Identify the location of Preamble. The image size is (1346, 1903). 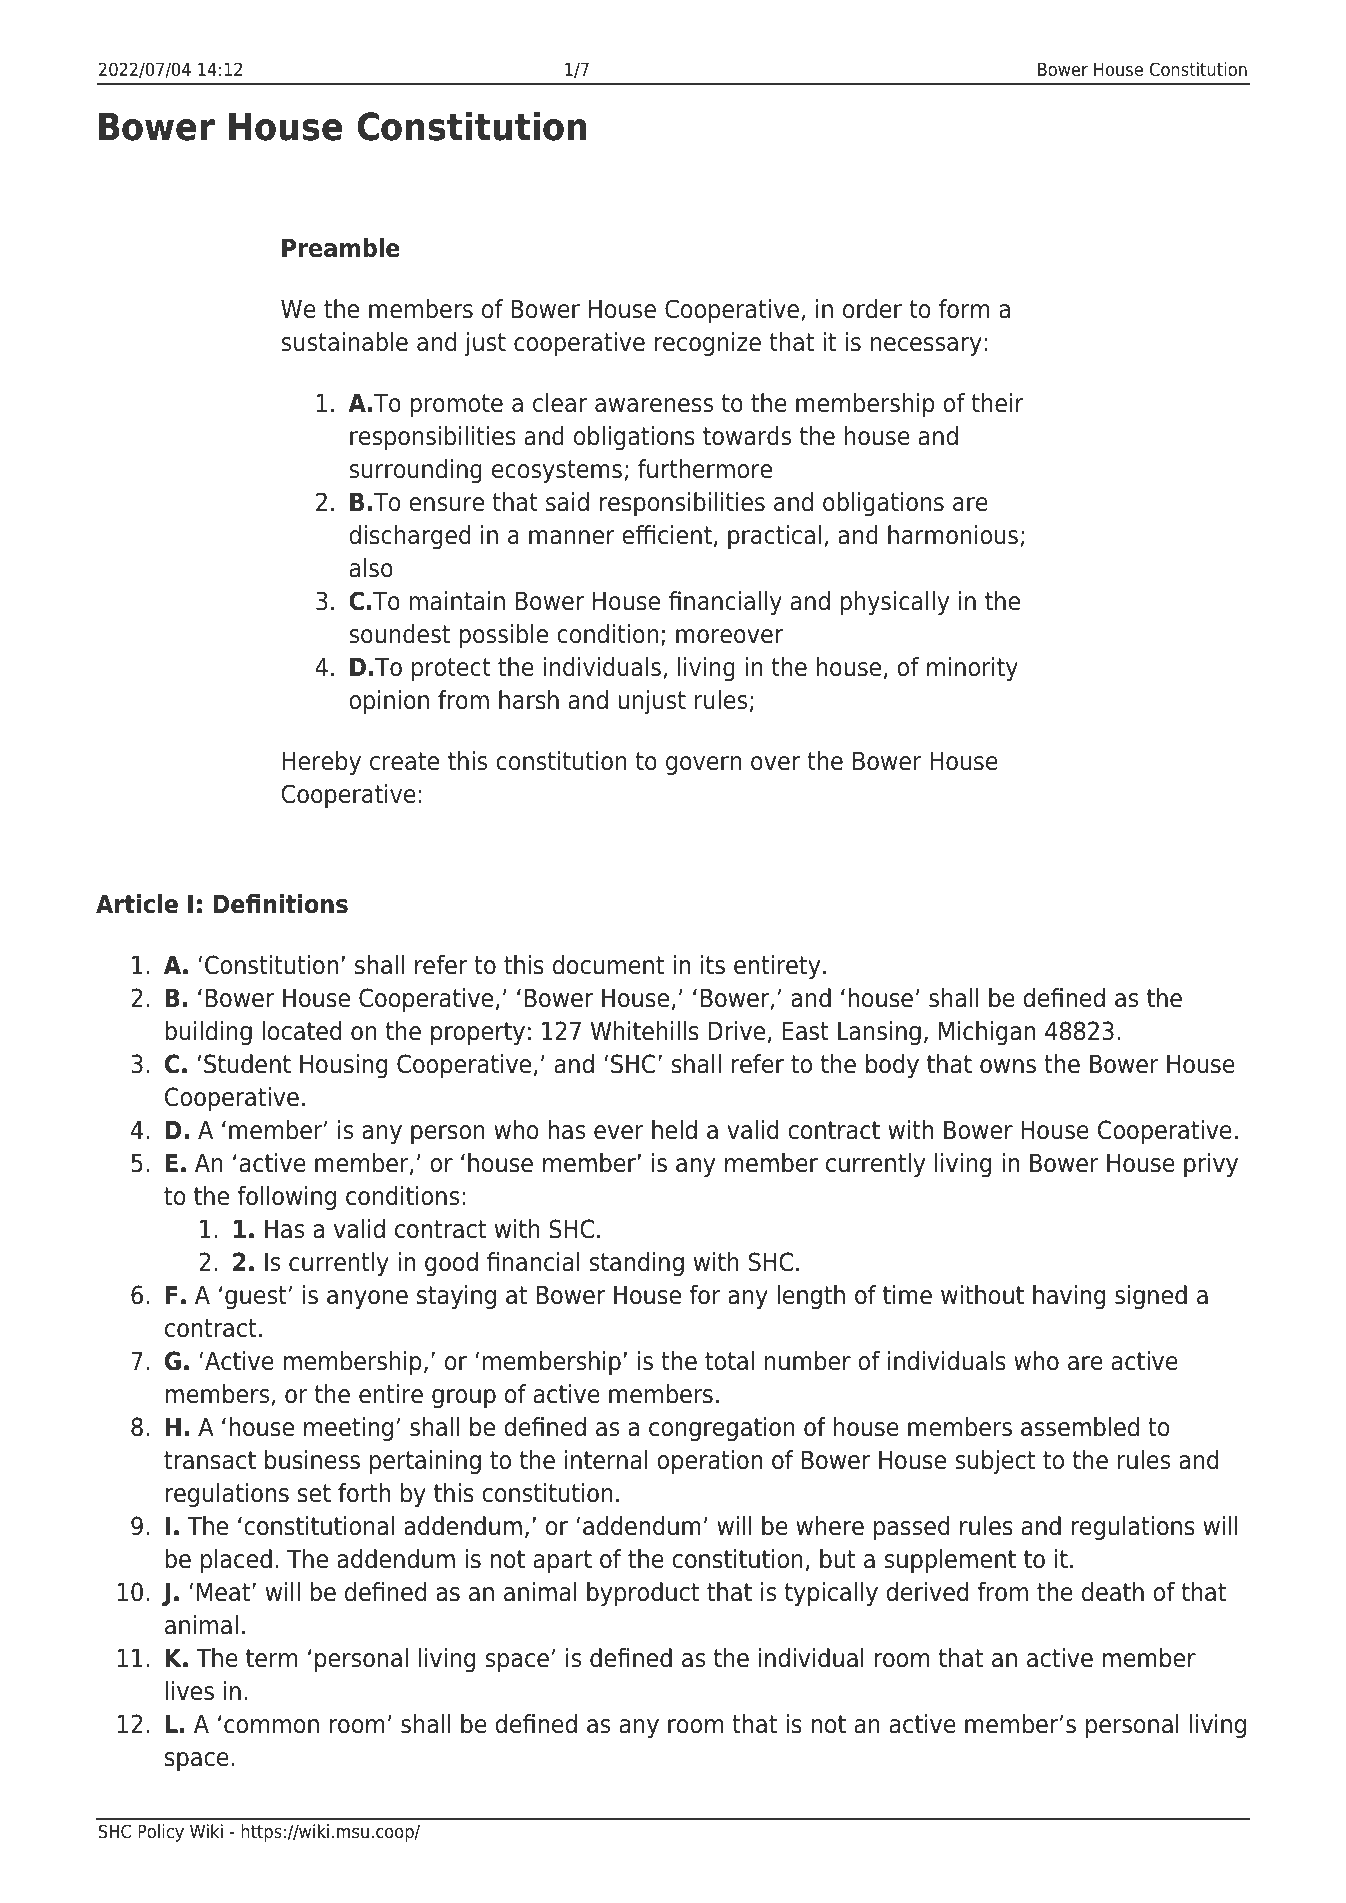
(341, 248).
